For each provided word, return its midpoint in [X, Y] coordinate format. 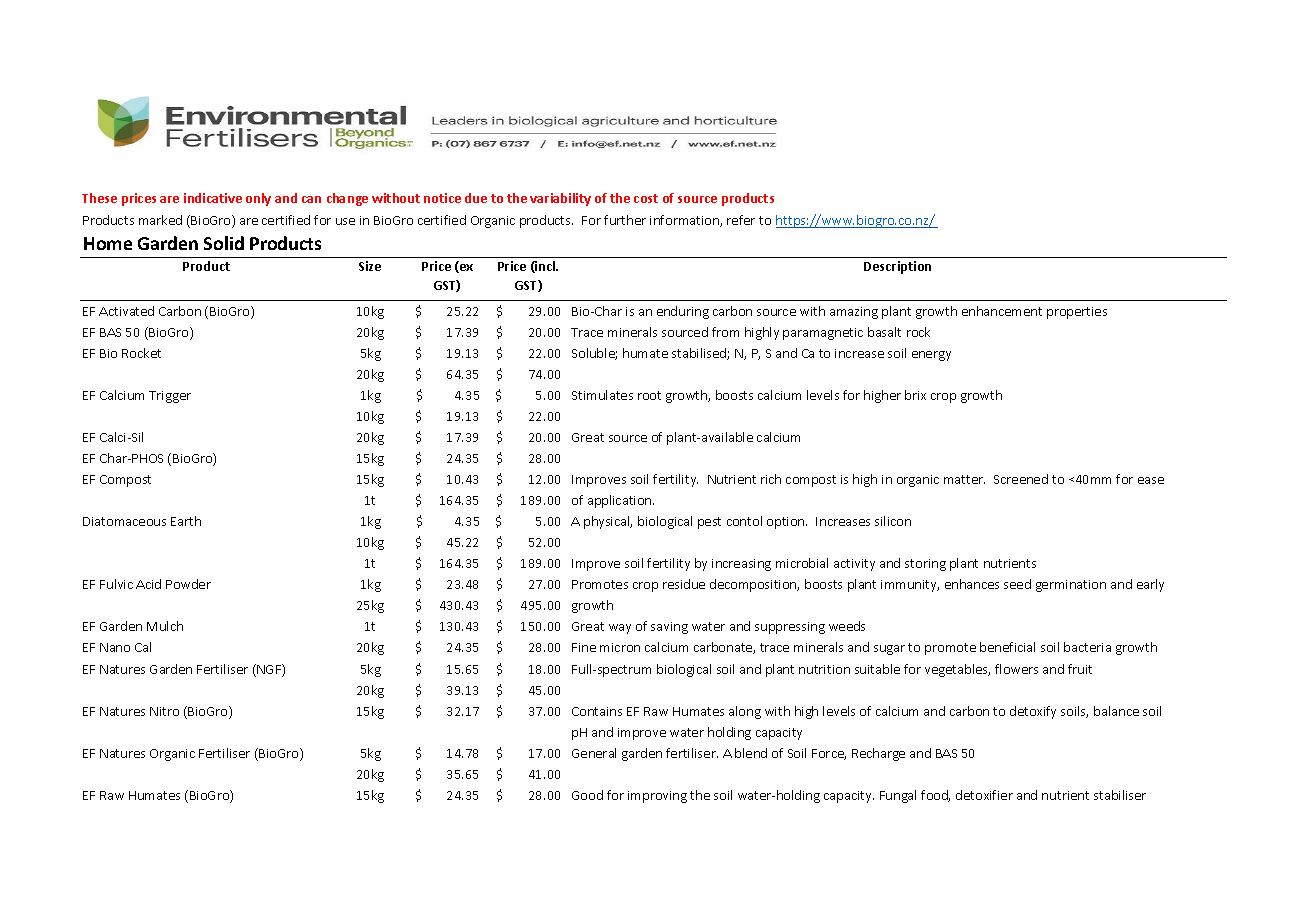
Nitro [164, 711]
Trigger [170, 397]
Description [897, 267]
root [649, 395]
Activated [126, 311]
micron [620, 647]
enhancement [1002, 311]
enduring [683, 312]
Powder [188, 584]
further [625, 220]
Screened [1021, 479]
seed [1017, 584]
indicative [213, 198]
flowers [1016, 669]
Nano [115, 647]
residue [684, 584]
